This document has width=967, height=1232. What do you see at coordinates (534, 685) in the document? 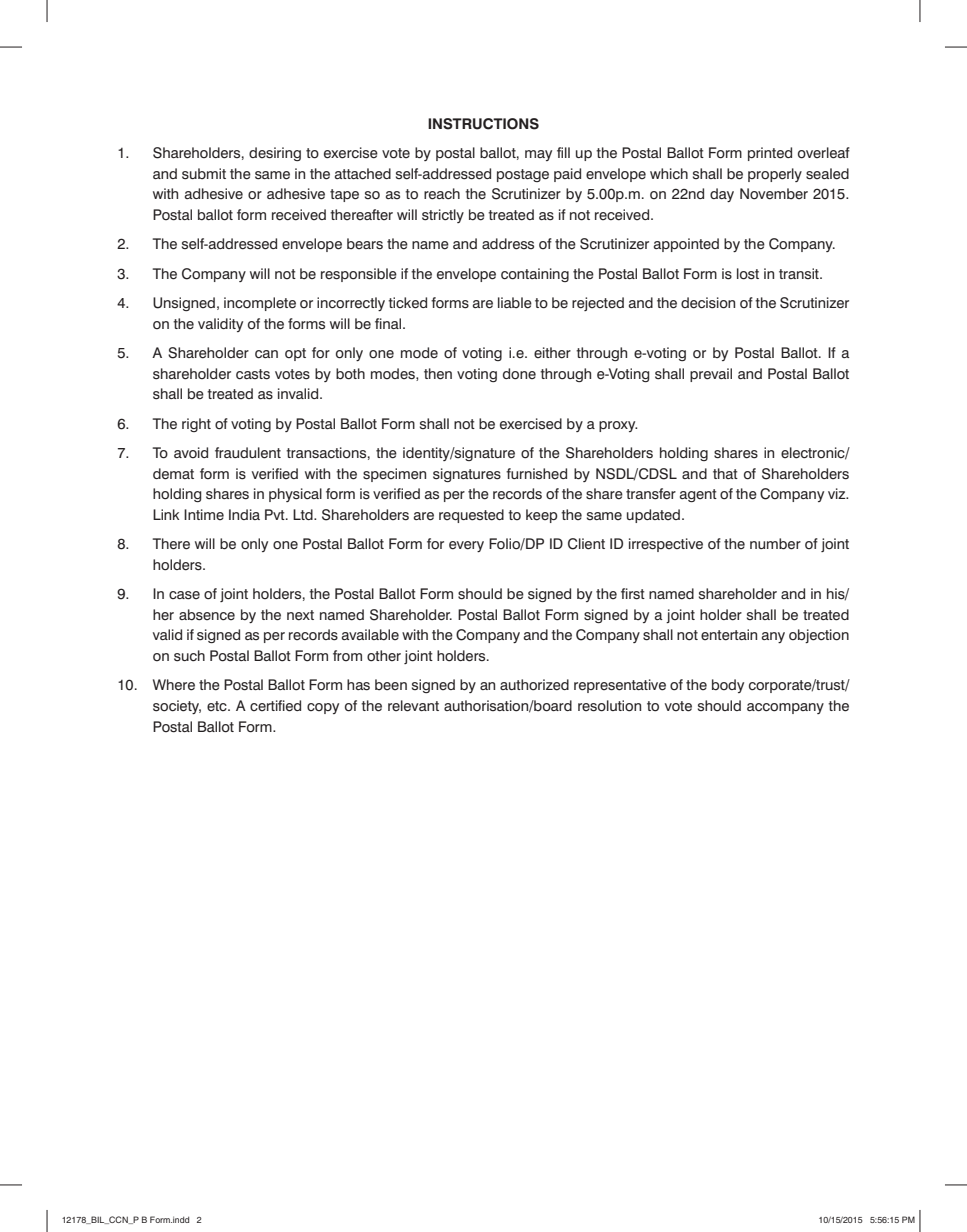
I see `authorized` at bounding box center [534, 685].
